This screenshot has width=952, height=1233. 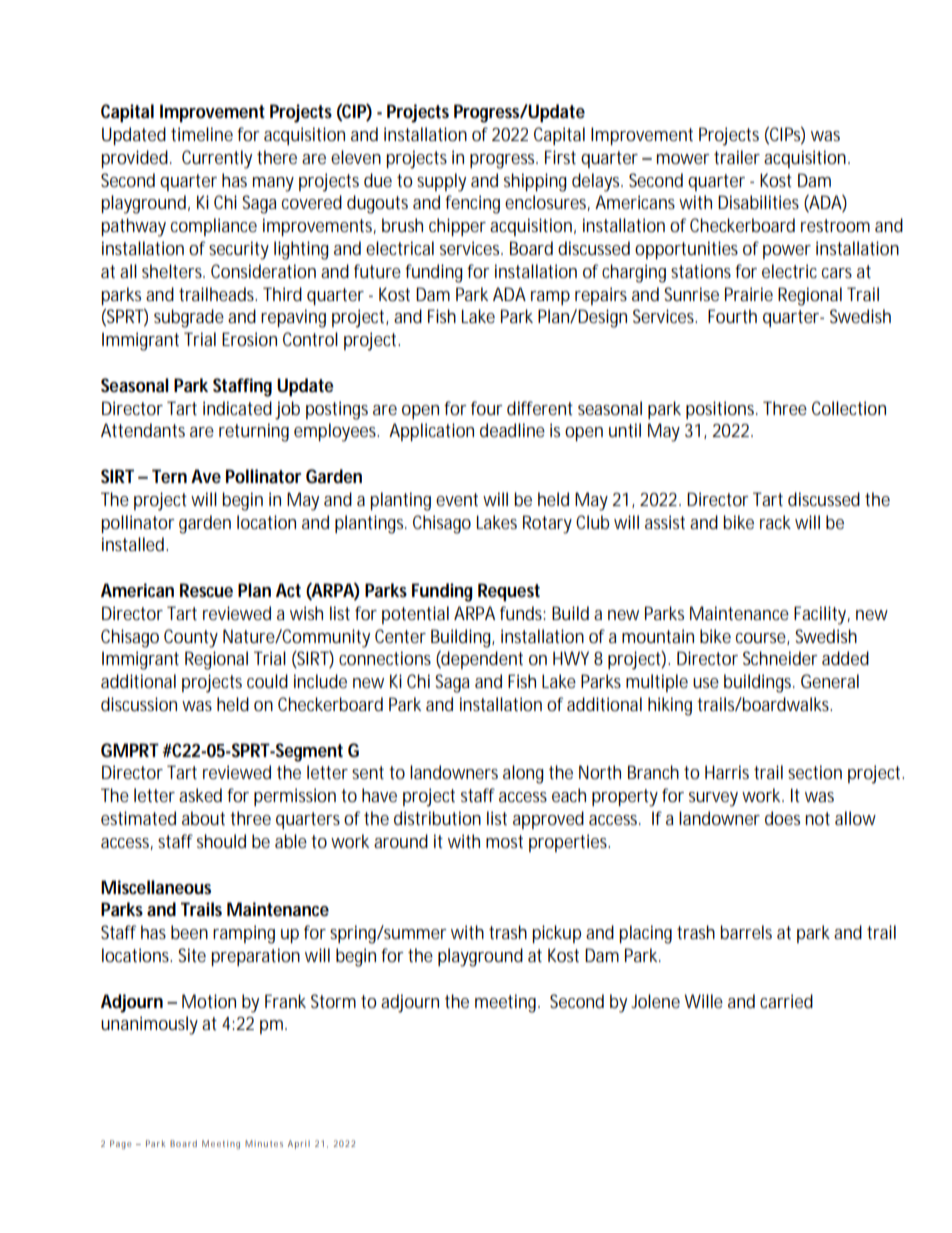 I want to click on pickup, so click(x=556, y=934).
